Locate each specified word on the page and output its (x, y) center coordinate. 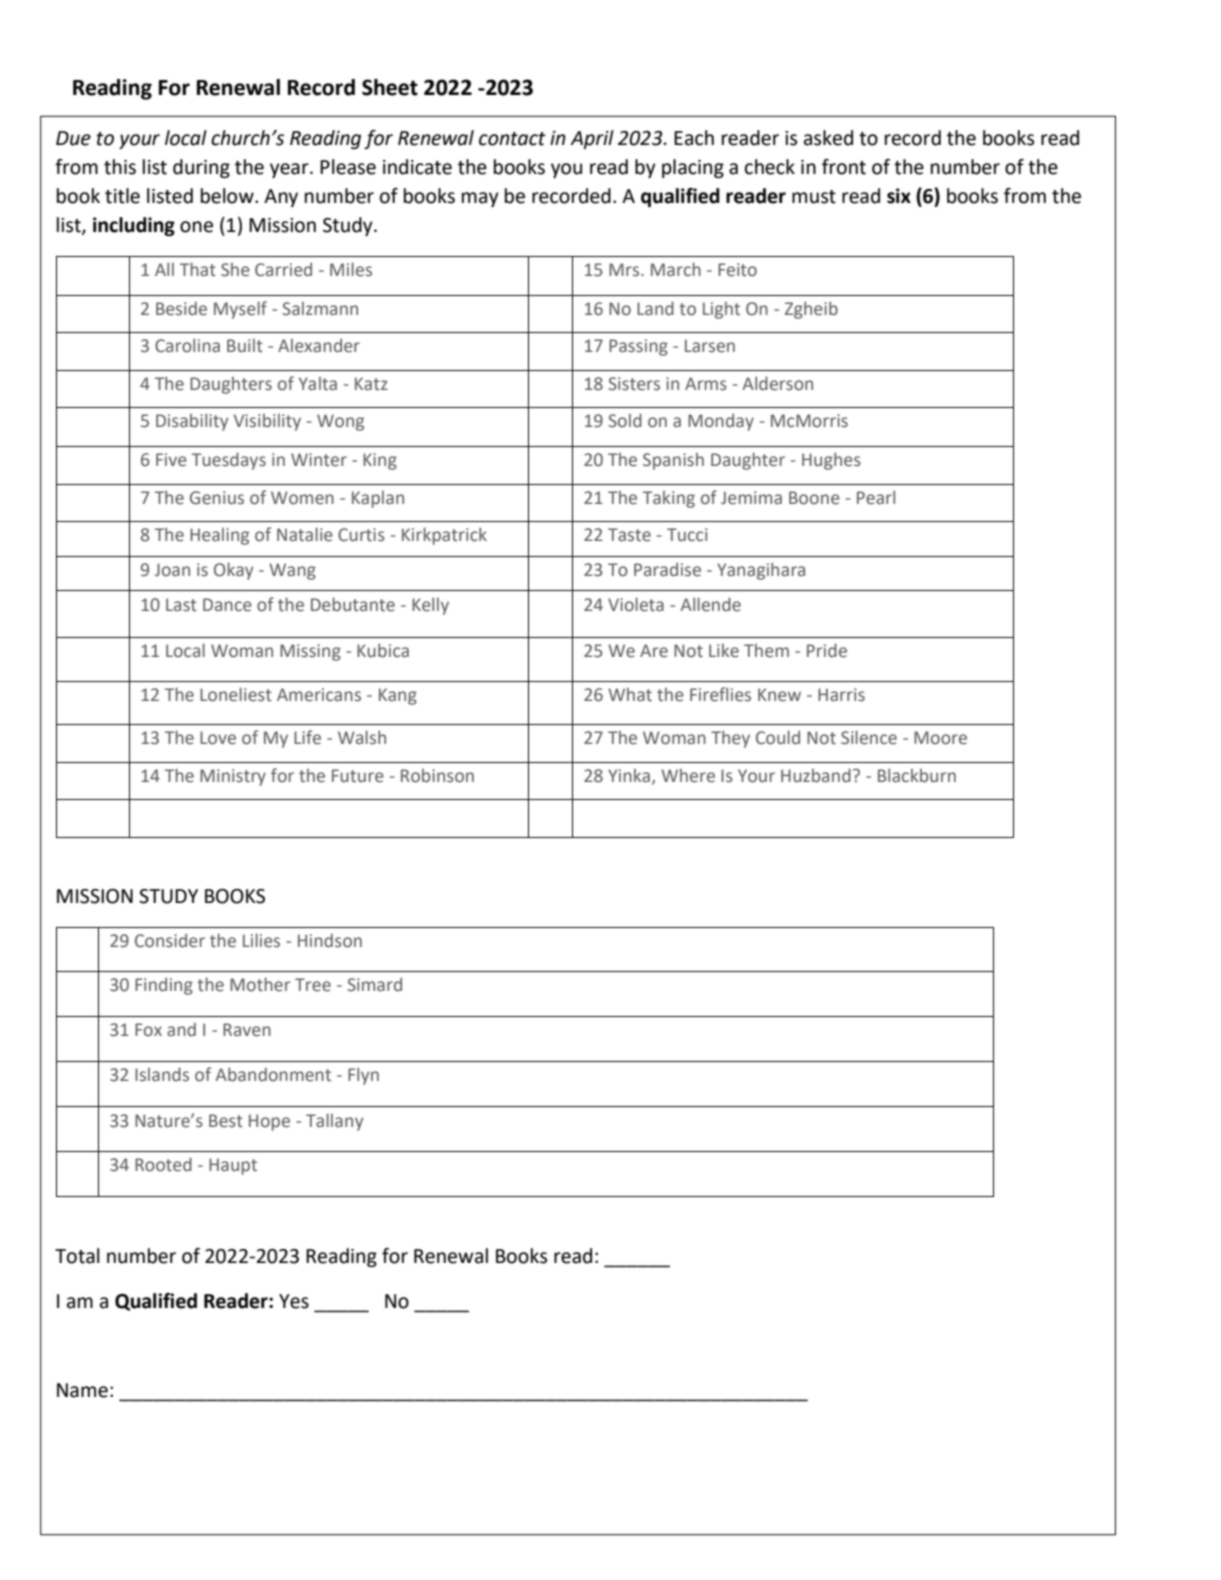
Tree (313, 985)
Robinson (437, 776)
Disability (192, 422)
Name (82, 1390)
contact (512, 139)
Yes (294, 1301)
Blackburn (917, 775)
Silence (869, 737)
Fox (148, 1030)
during (201, 168)
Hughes (831, 461)
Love (218, 738)
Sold (625, 420)
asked (828, 138)
